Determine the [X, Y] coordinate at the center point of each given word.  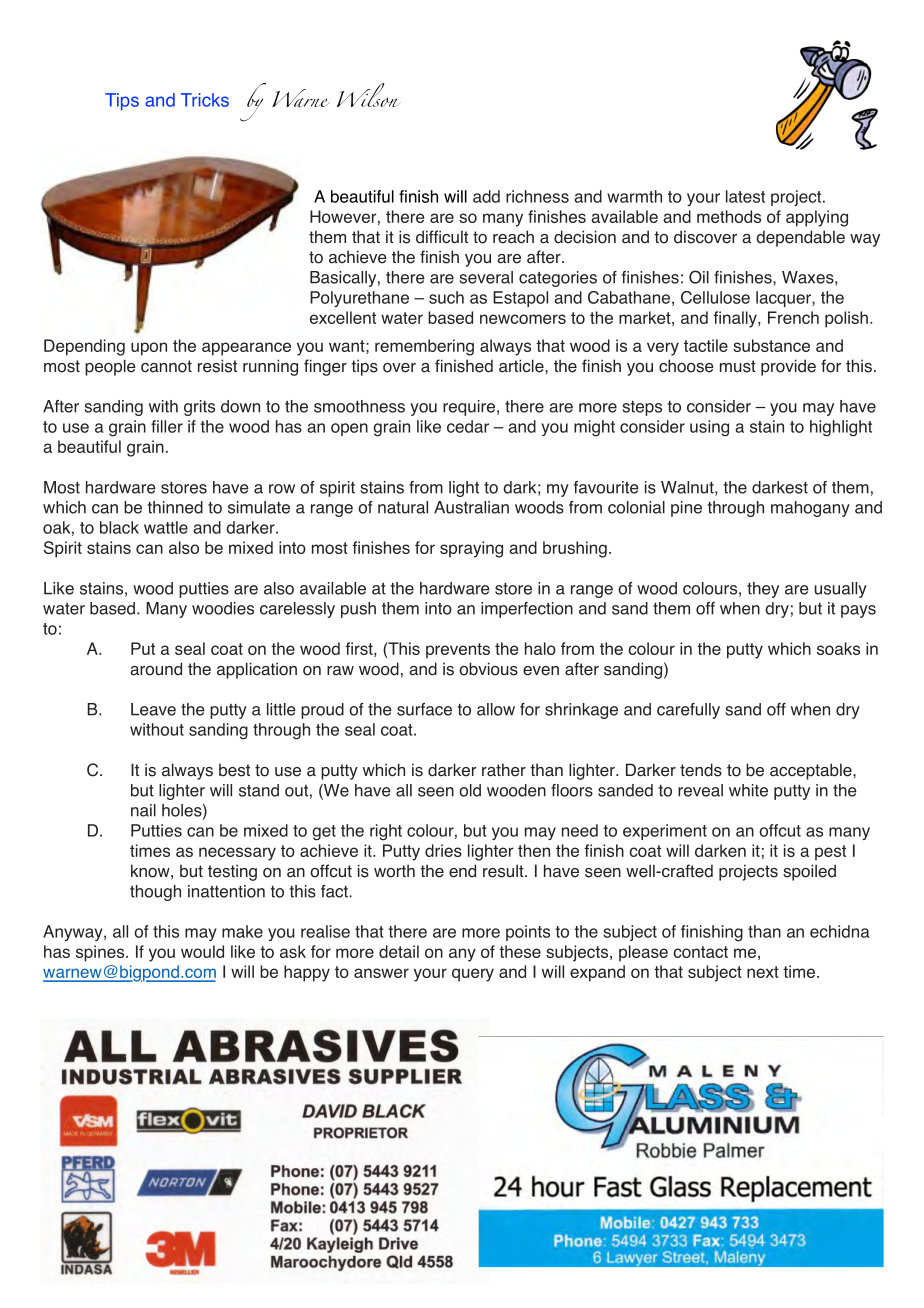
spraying [471, 549]
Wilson [368, 95]
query [473, 975]
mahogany [810, 509]
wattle [166, 527]
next [763, 972]
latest [745, 196]
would [202, 951]
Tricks [205, 100]
